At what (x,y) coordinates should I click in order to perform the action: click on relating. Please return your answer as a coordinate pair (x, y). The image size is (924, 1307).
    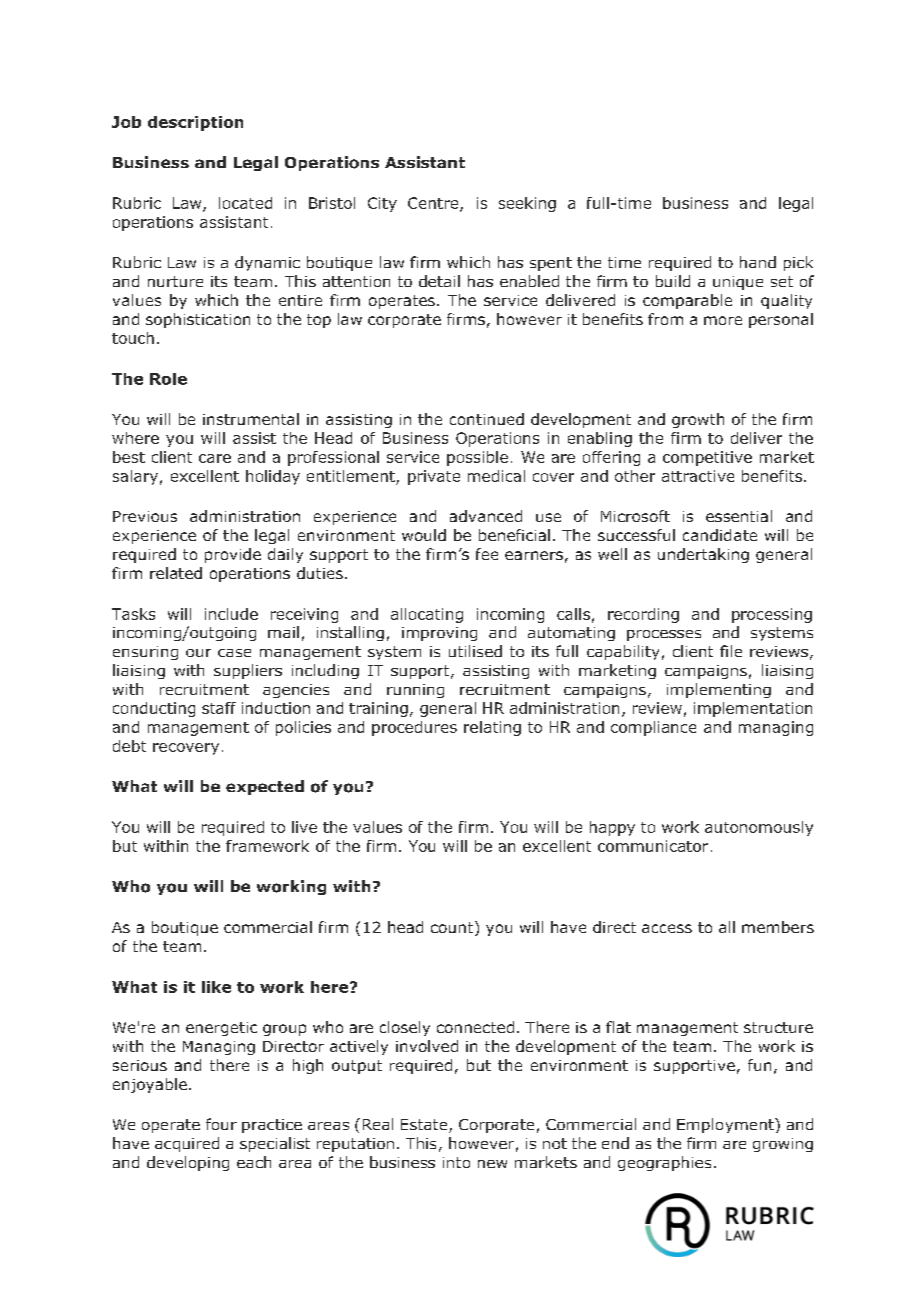
    Looking at the image, I should click on (492, 728).
